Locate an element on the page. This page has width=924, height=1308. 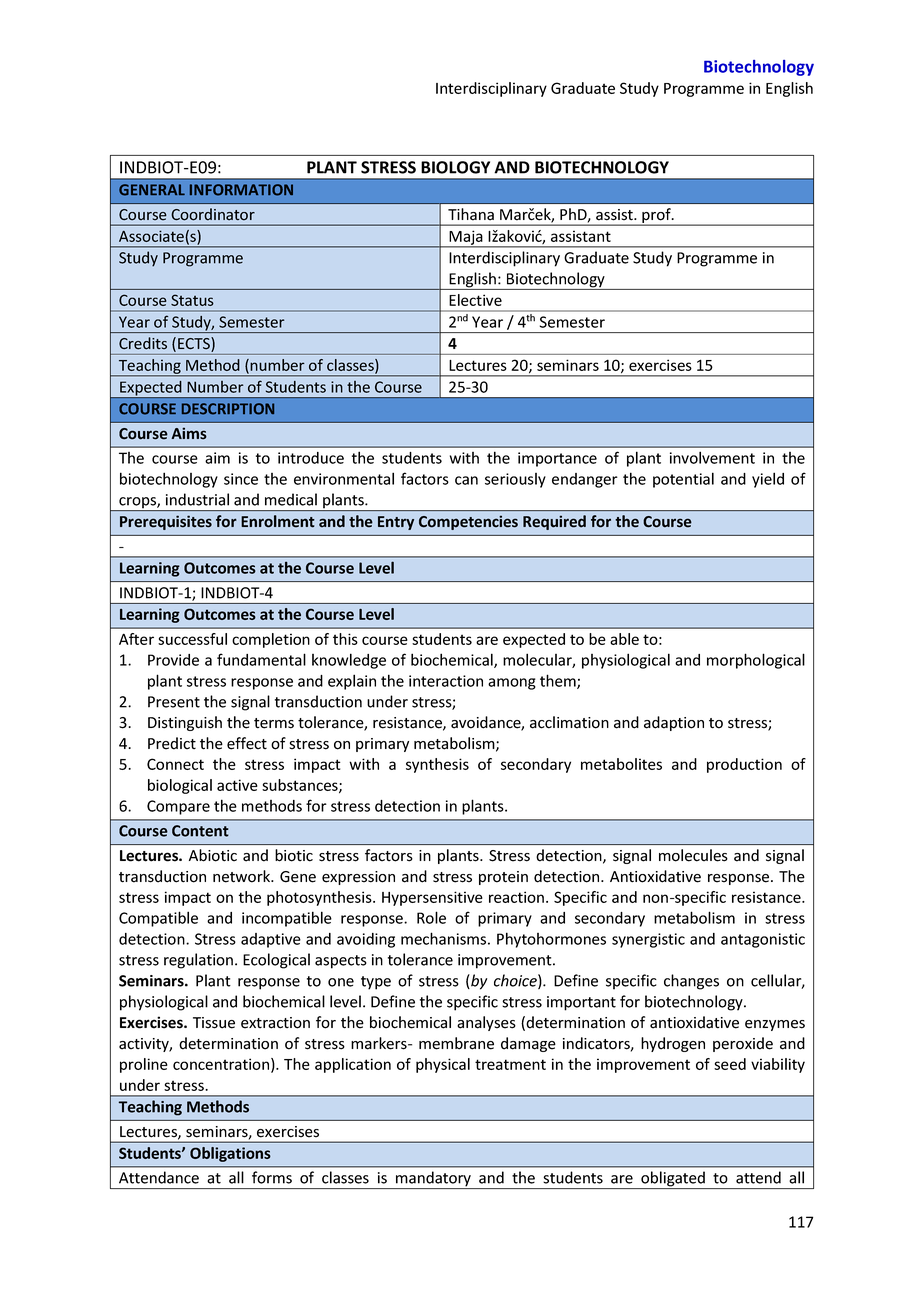
Provide is located at coordinates (173, 660).
